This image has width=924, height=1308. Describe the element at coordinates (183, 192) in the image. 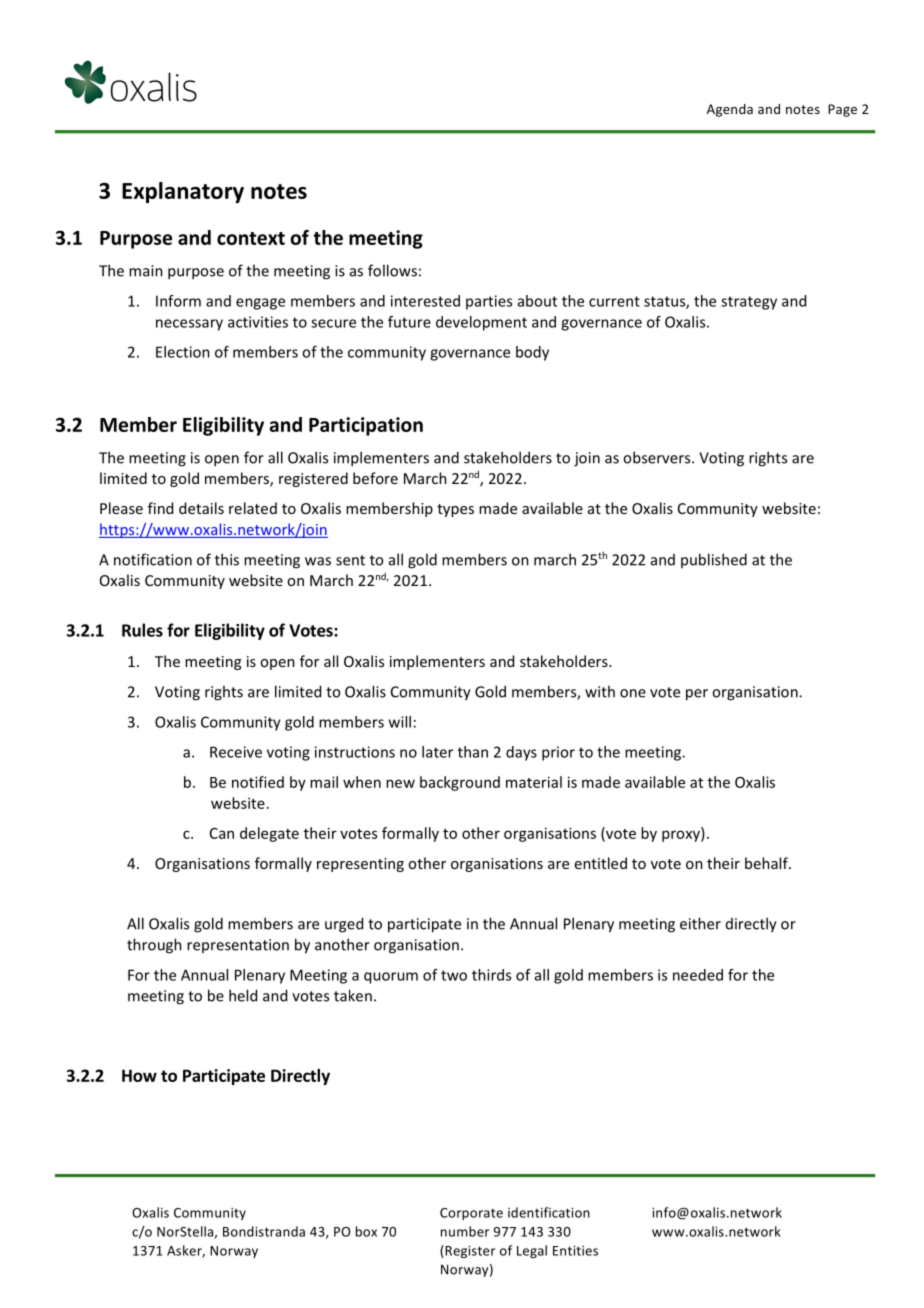

I see `Explanatory` at that location.
